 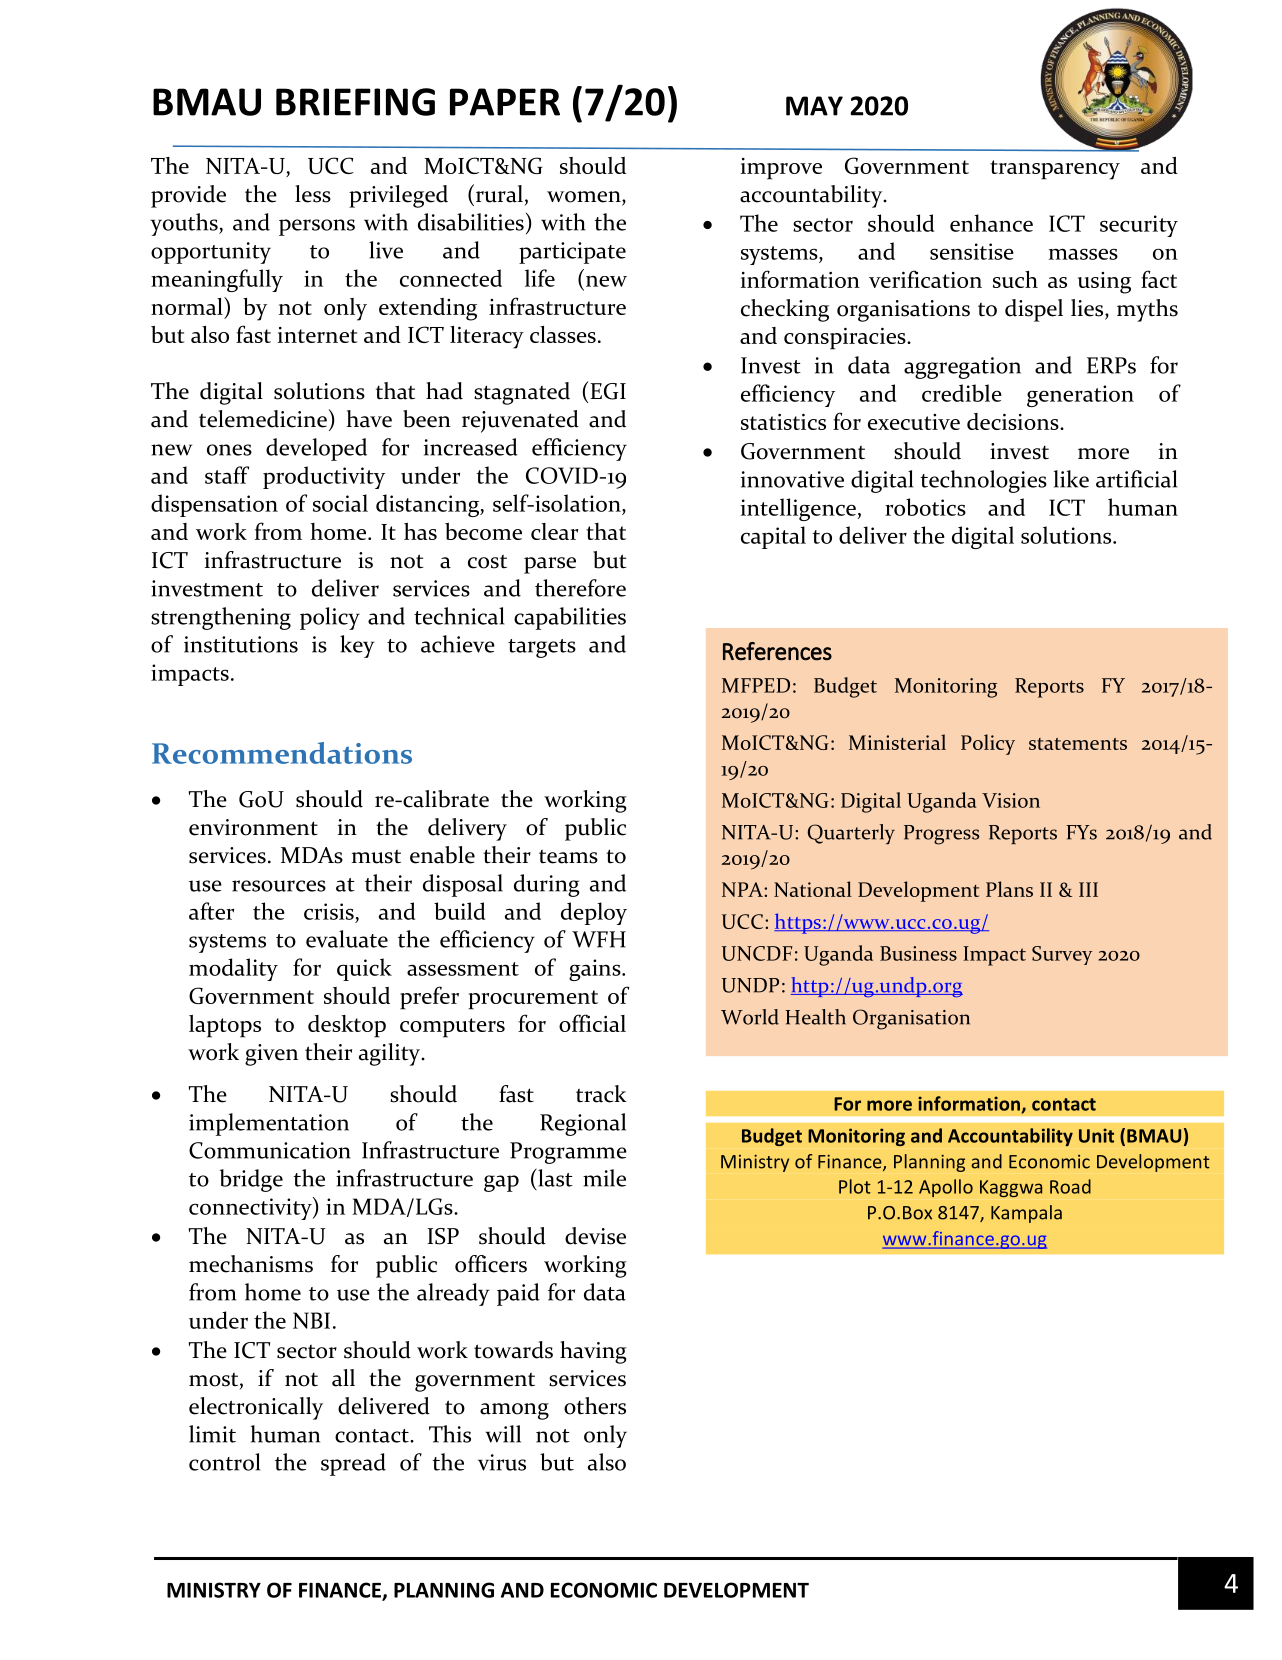 I want to click on electronically, so click(x=256, y=1408).
